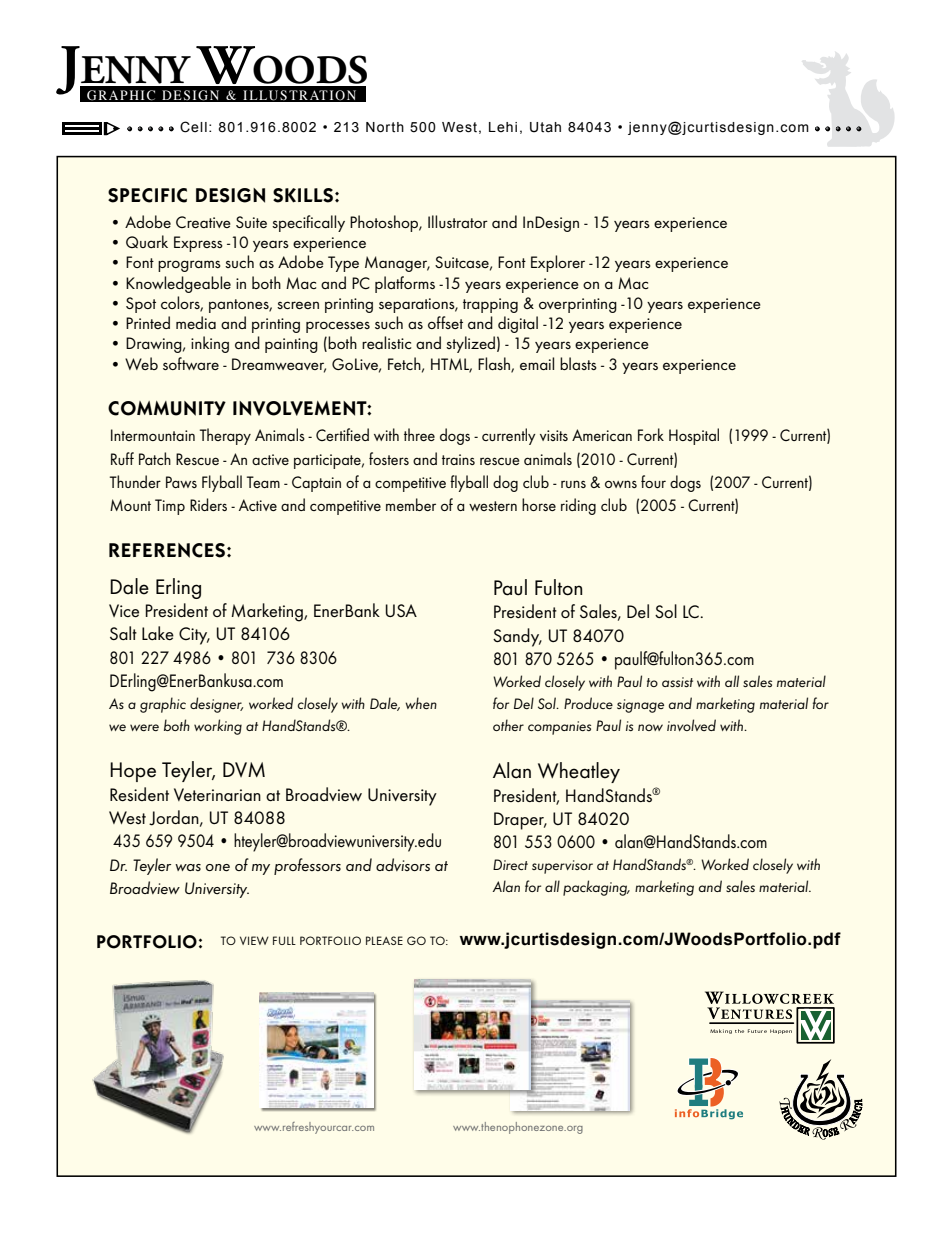 The height and width of the screenshot is (1233, 952). I want to click on riding, so click(578, 506).
